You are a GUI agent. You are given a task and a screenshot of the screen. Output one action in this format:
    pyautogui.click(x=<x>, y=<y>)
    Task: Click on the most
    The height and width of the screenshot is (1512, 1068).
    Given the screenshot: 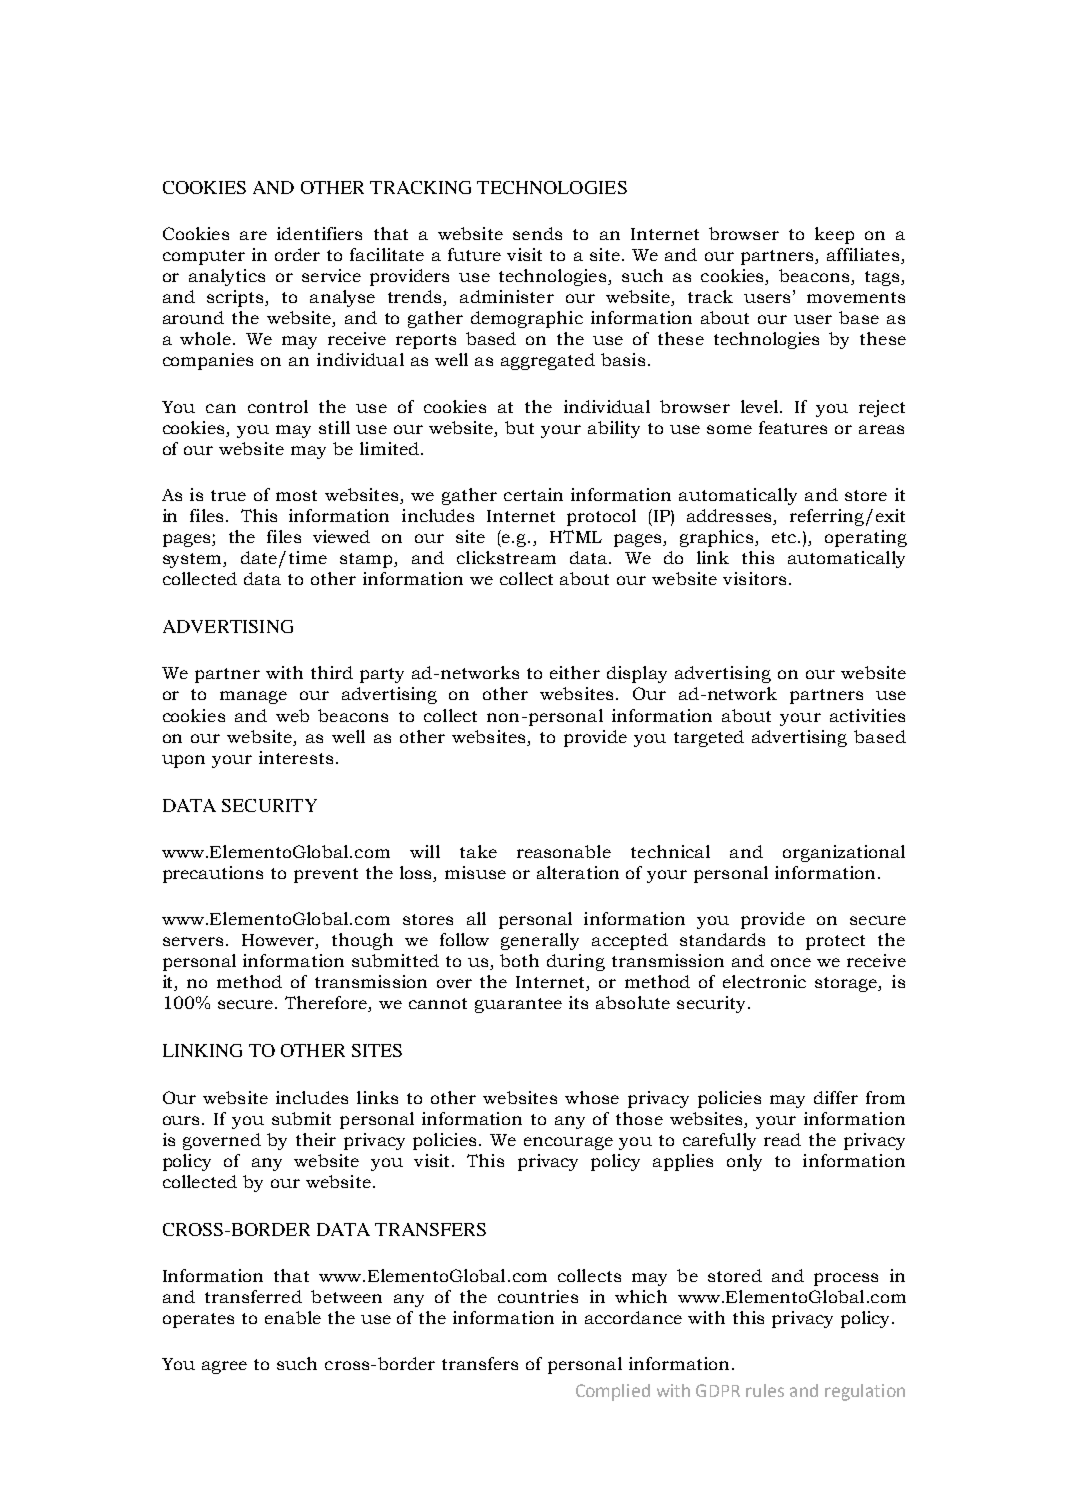 What is the action you would take?
    pyautogui.click(x=296, y=495)
